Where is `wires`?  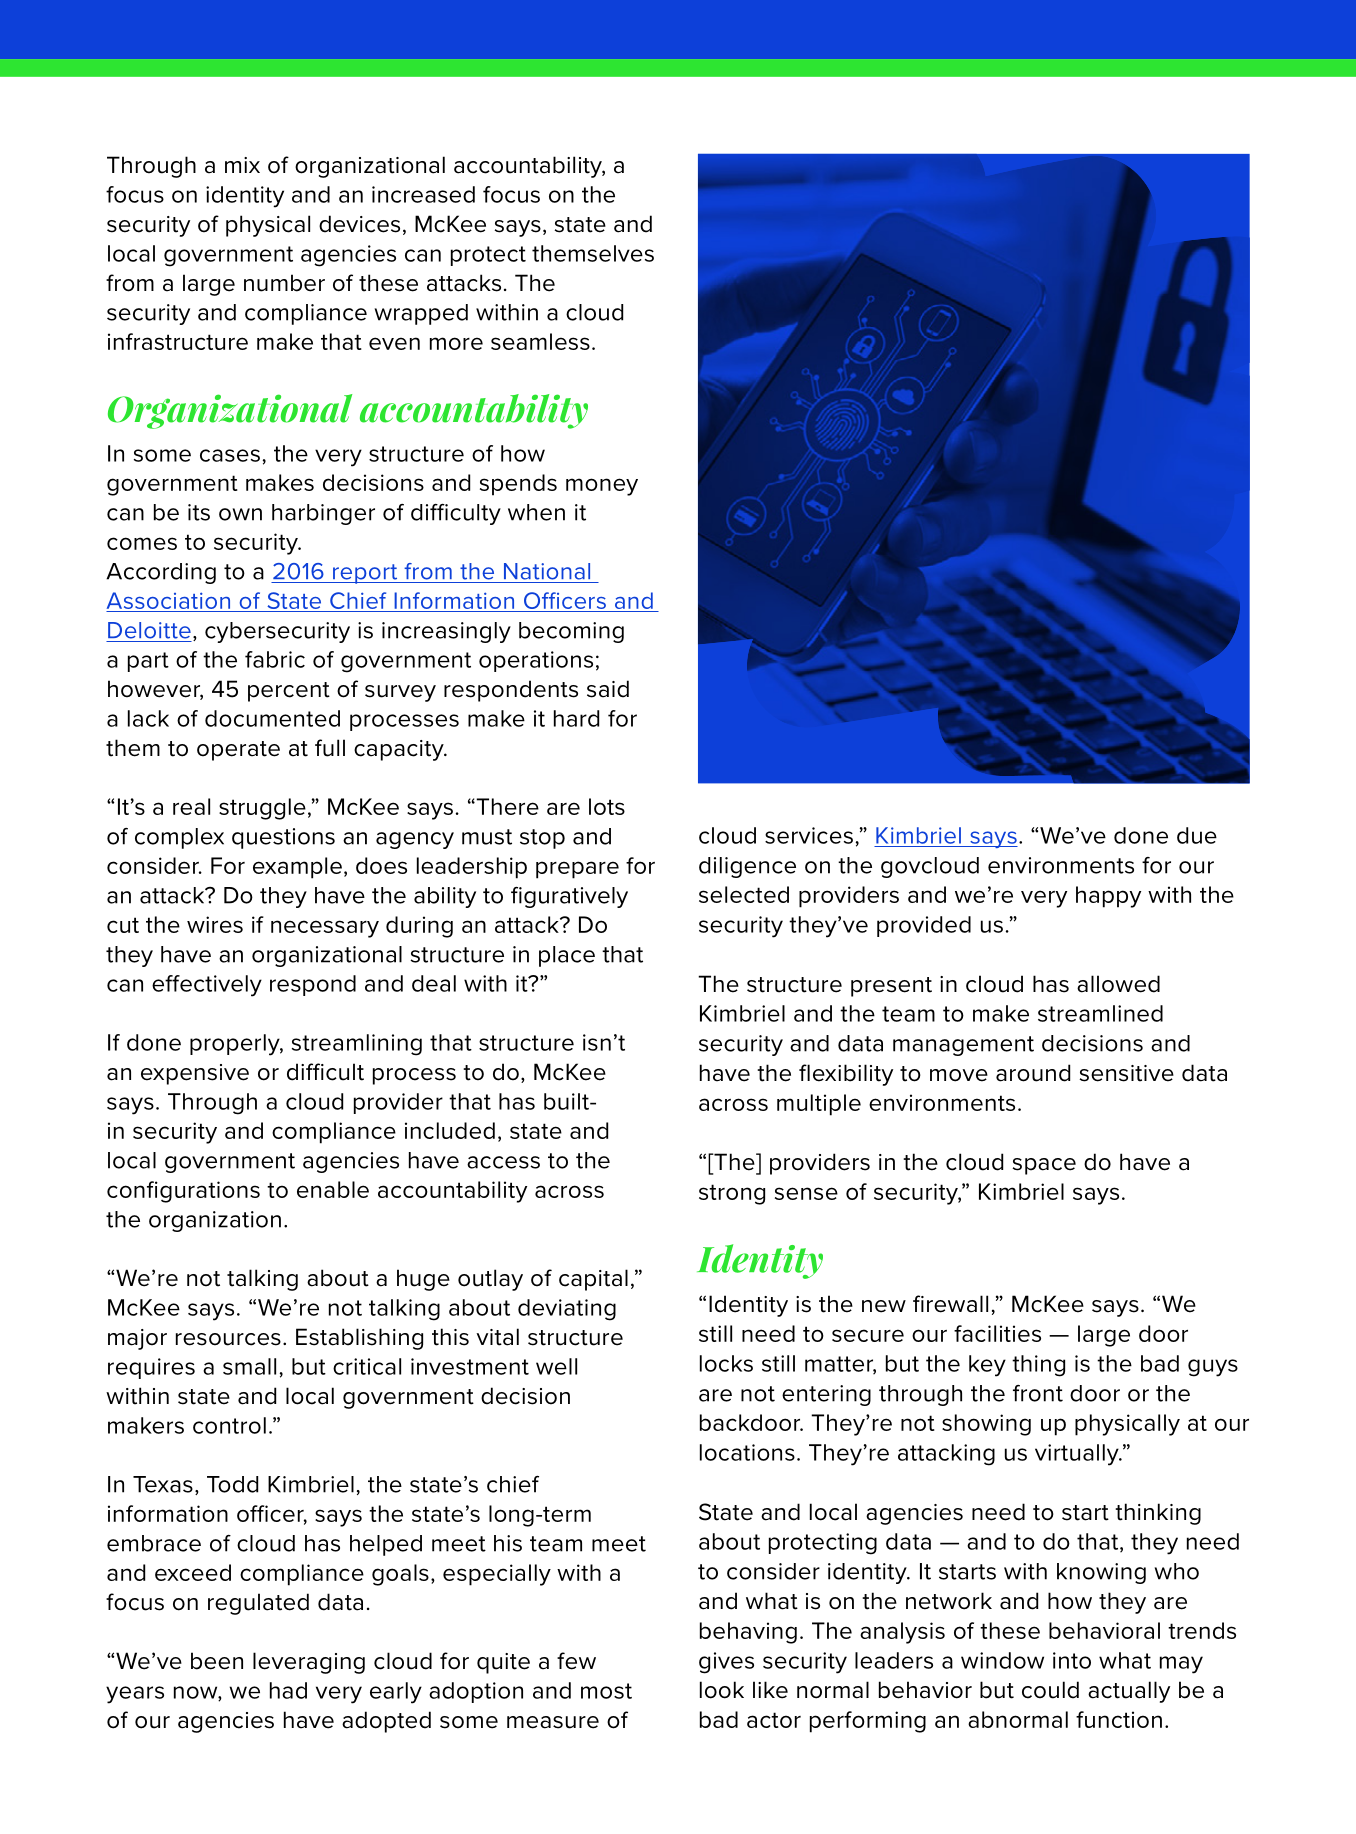 wires is located at coordinates (215, 924).
